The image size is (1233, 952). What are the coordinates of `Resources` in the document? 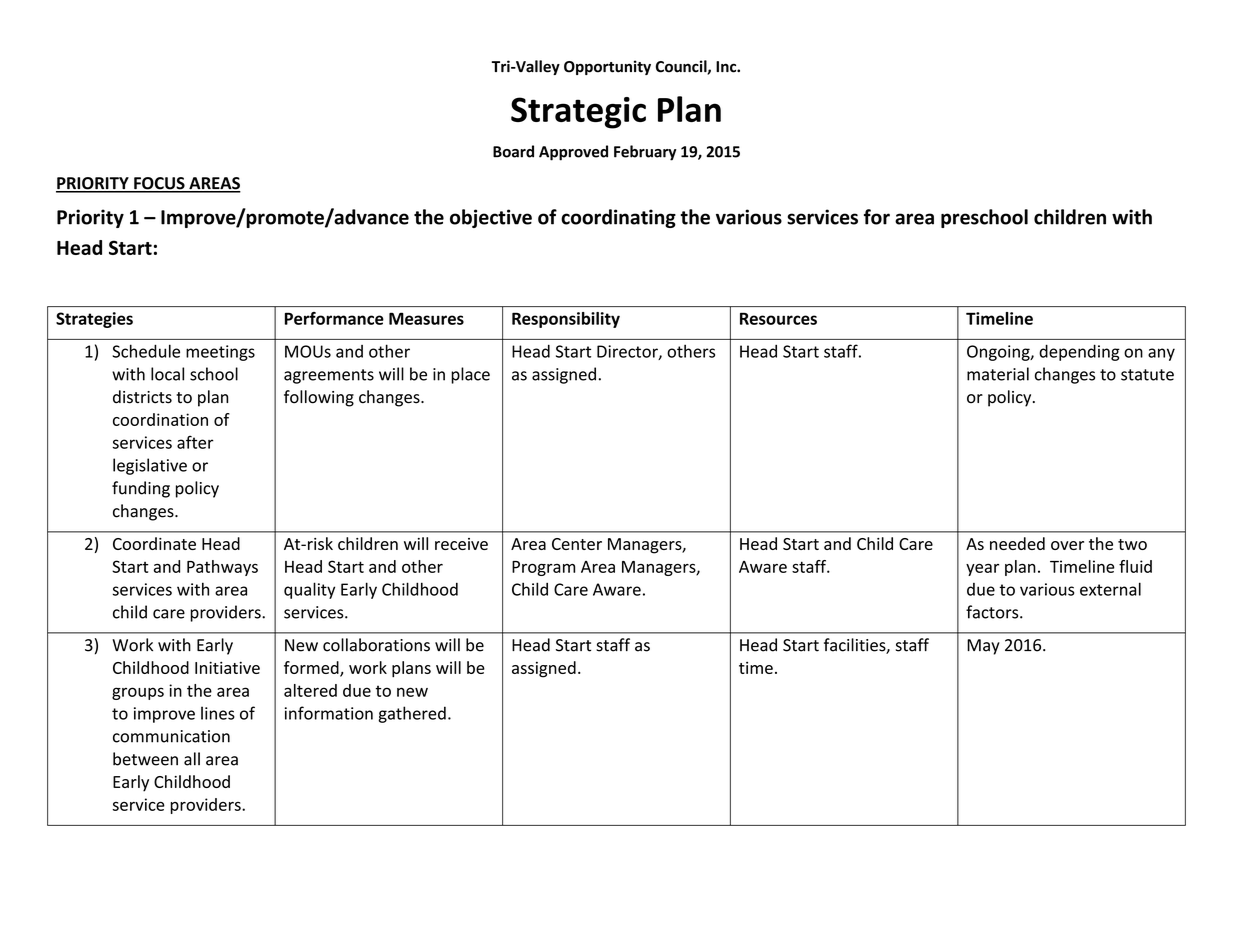 It's located at (778, 318).
